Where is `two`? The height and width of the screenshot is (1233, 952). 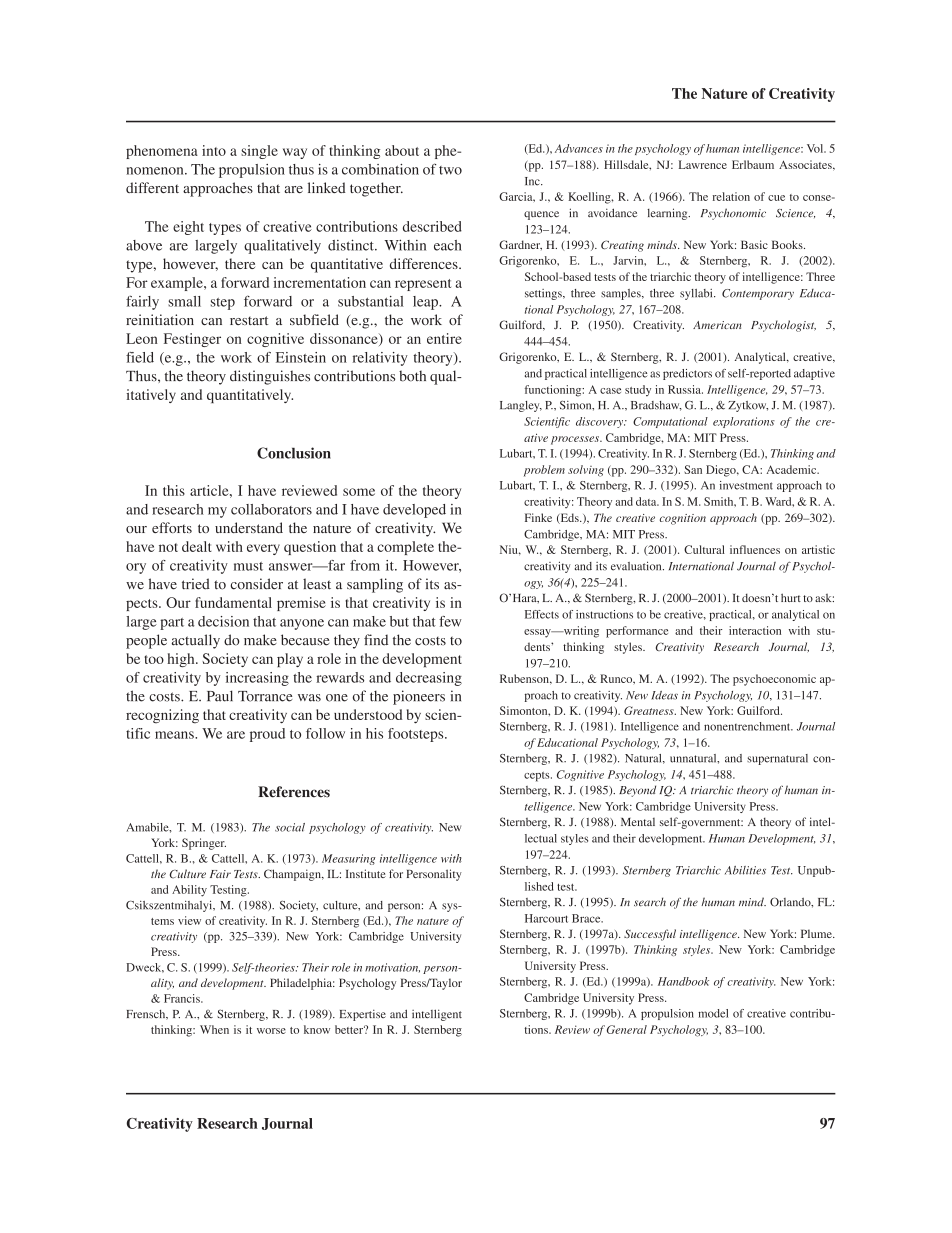 two is located at coordinates (450, 170).
